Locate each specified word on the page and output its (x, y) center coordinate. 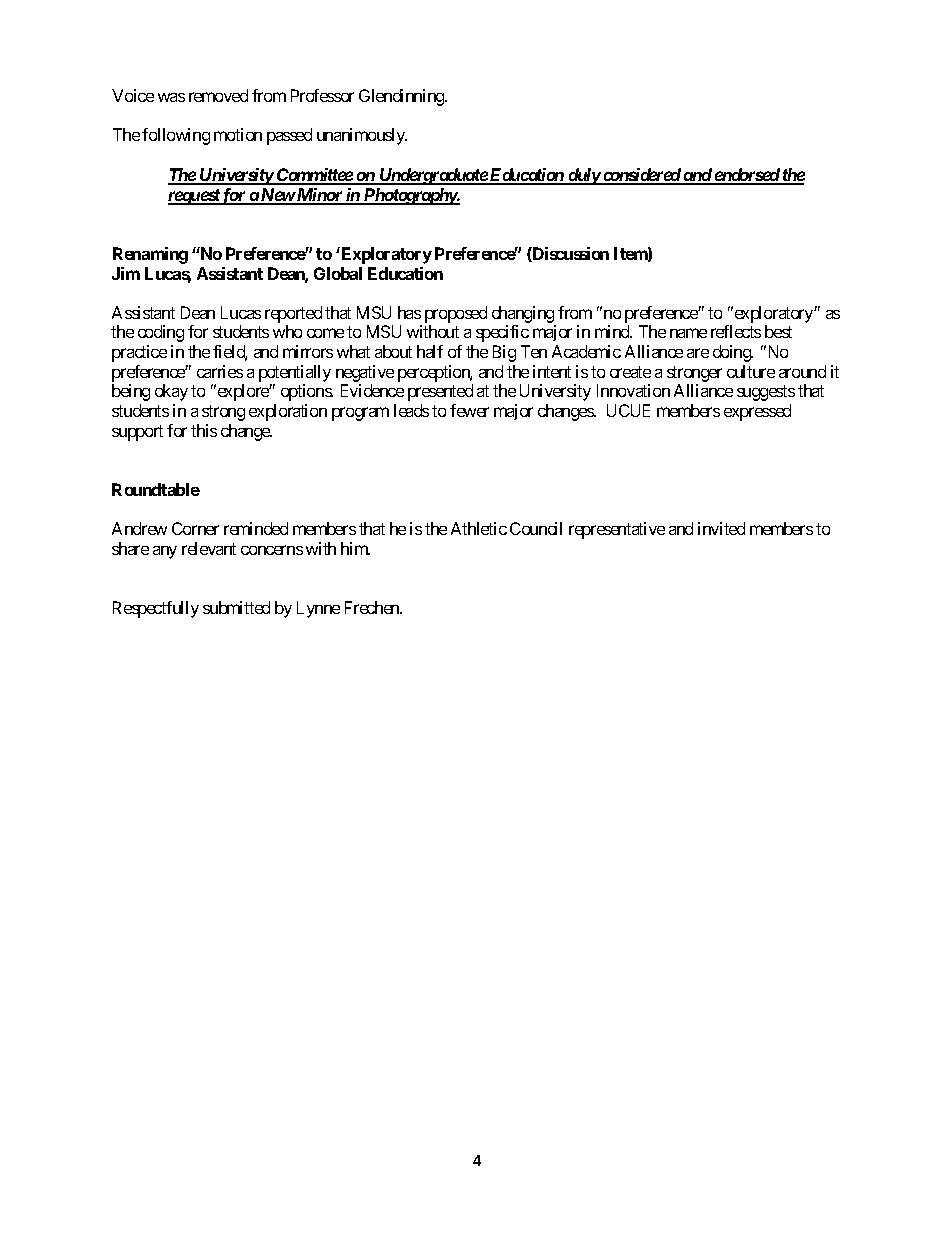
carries (220, 371)
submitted (236, 607)
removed (218, 95)
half (430, 351)
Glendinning (402, 97)
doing (733, 353)
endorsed (746, 176)
